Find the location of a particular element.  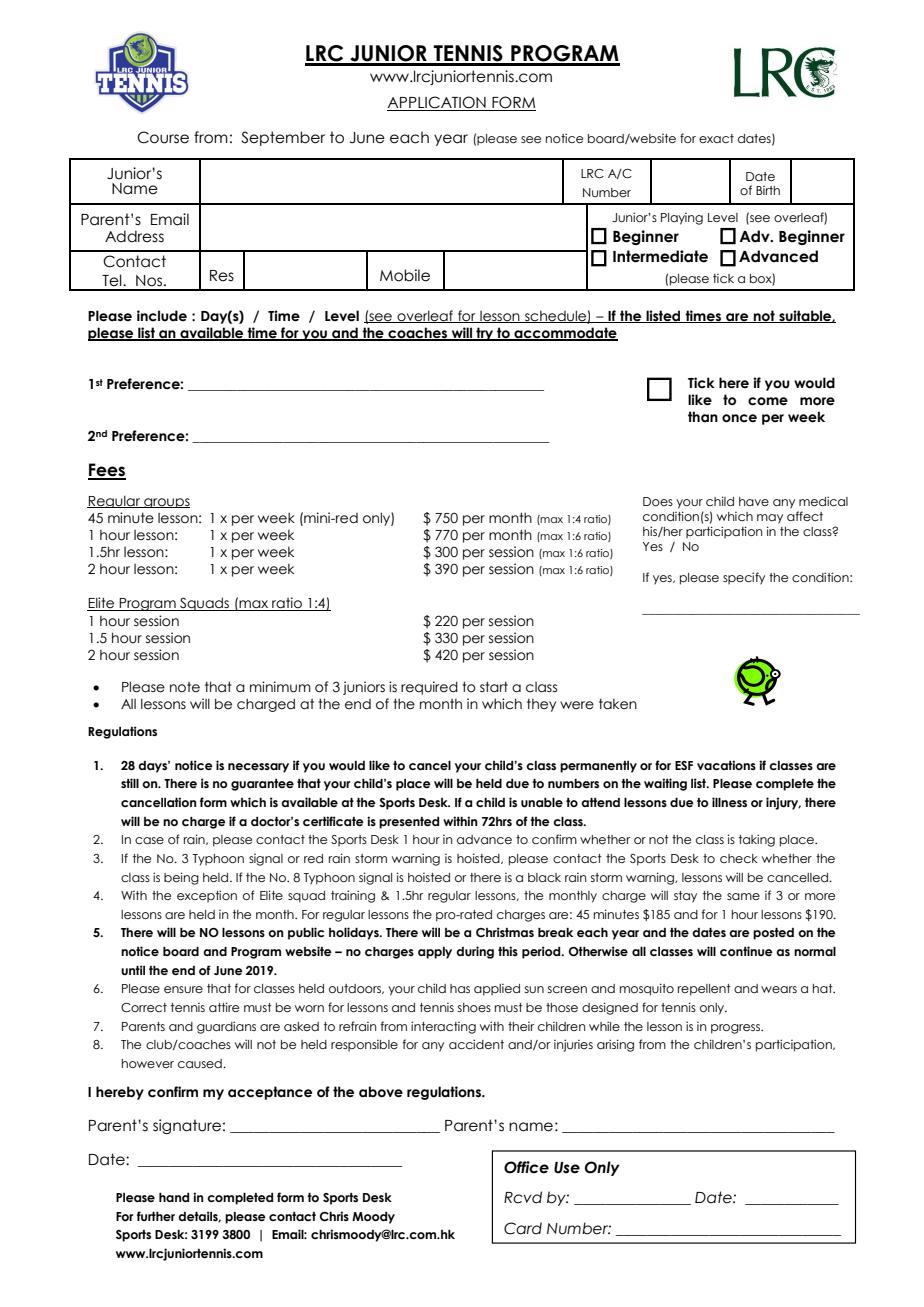

Course is located at coordinates (163, 137).
